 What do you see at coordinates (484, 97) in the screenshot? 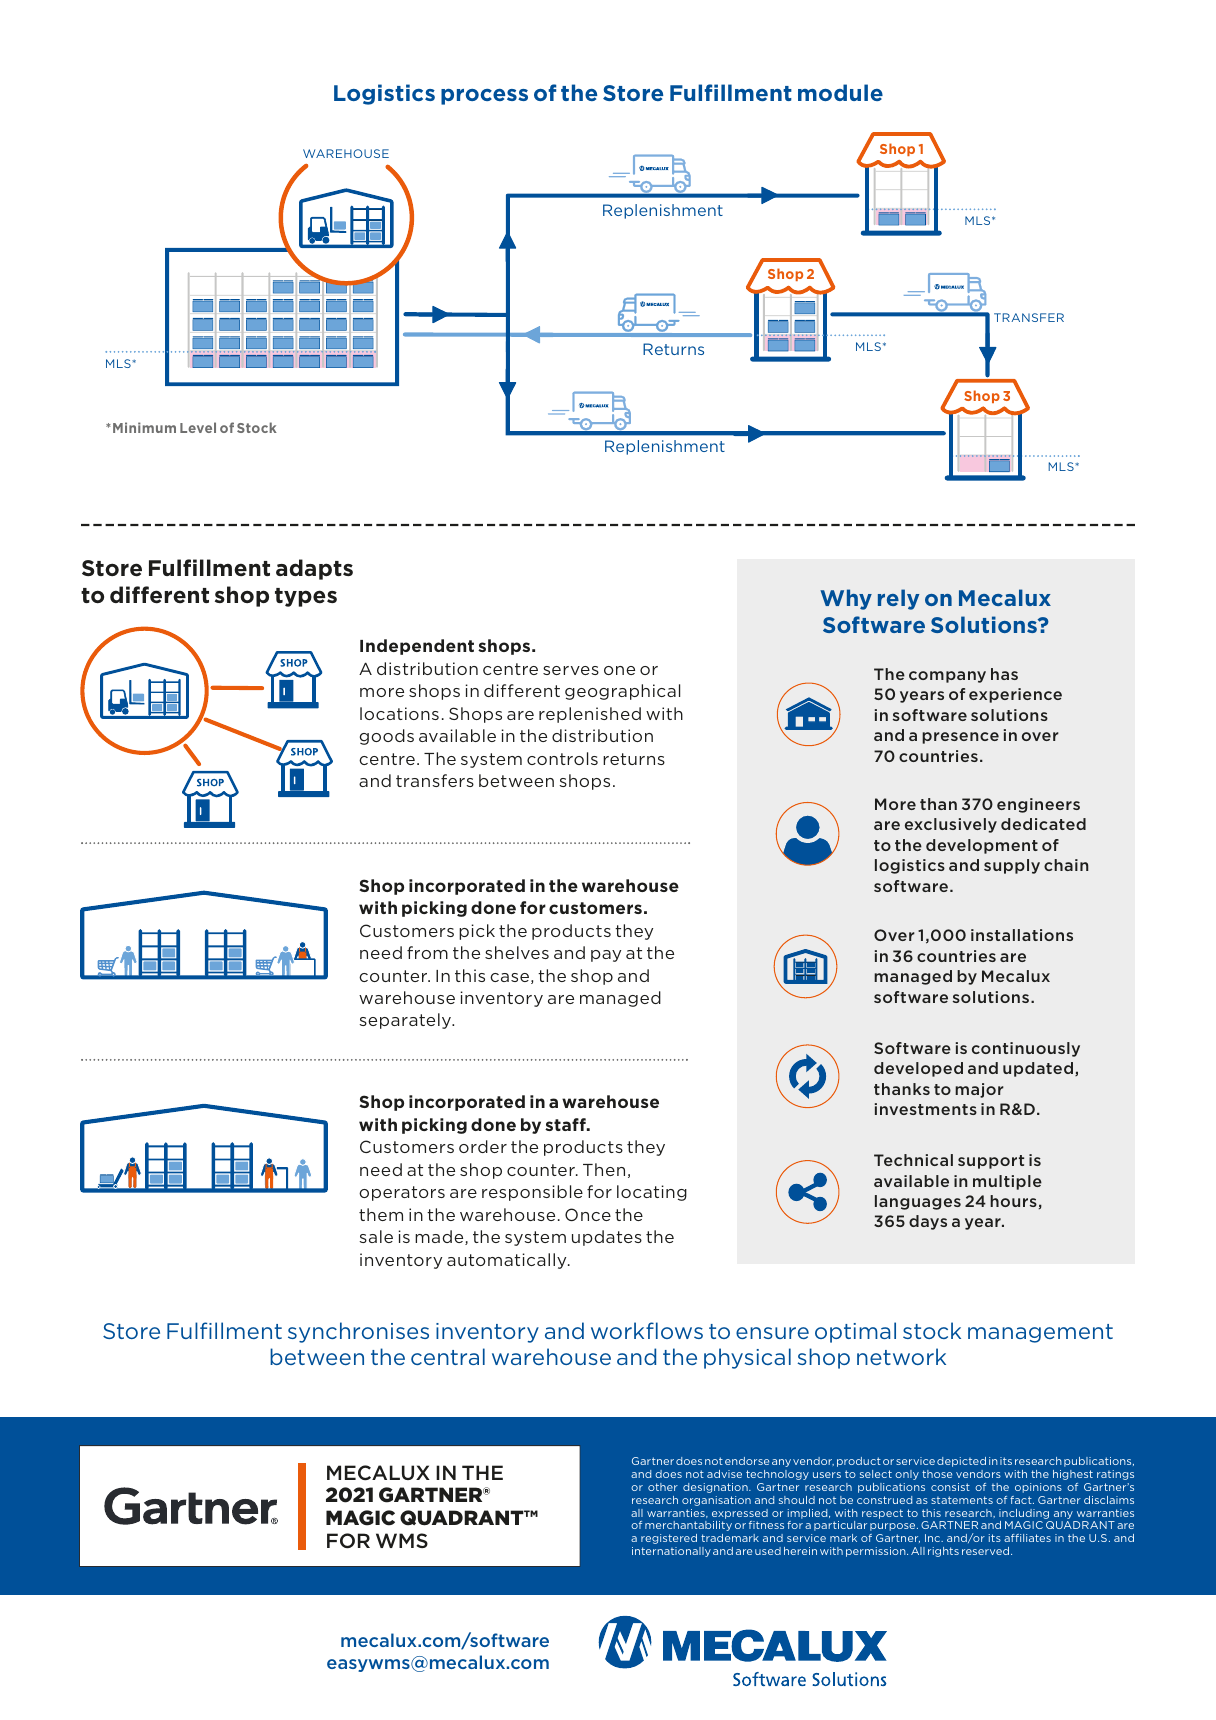
I see `process` at bounding box center [484, 97].
